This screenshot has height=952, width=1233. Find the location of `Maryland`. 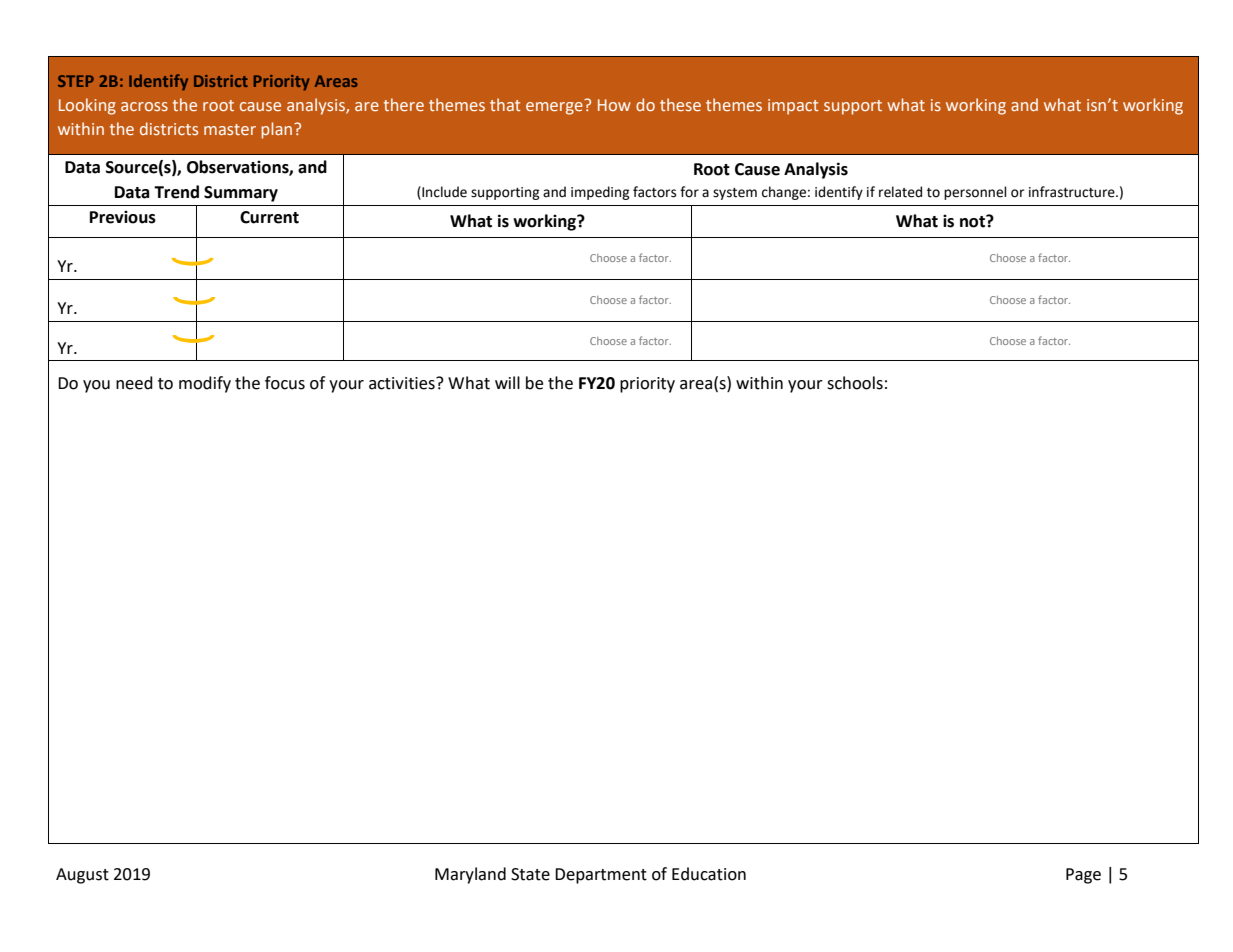

Maryland is located at coordinates (470, 875).
